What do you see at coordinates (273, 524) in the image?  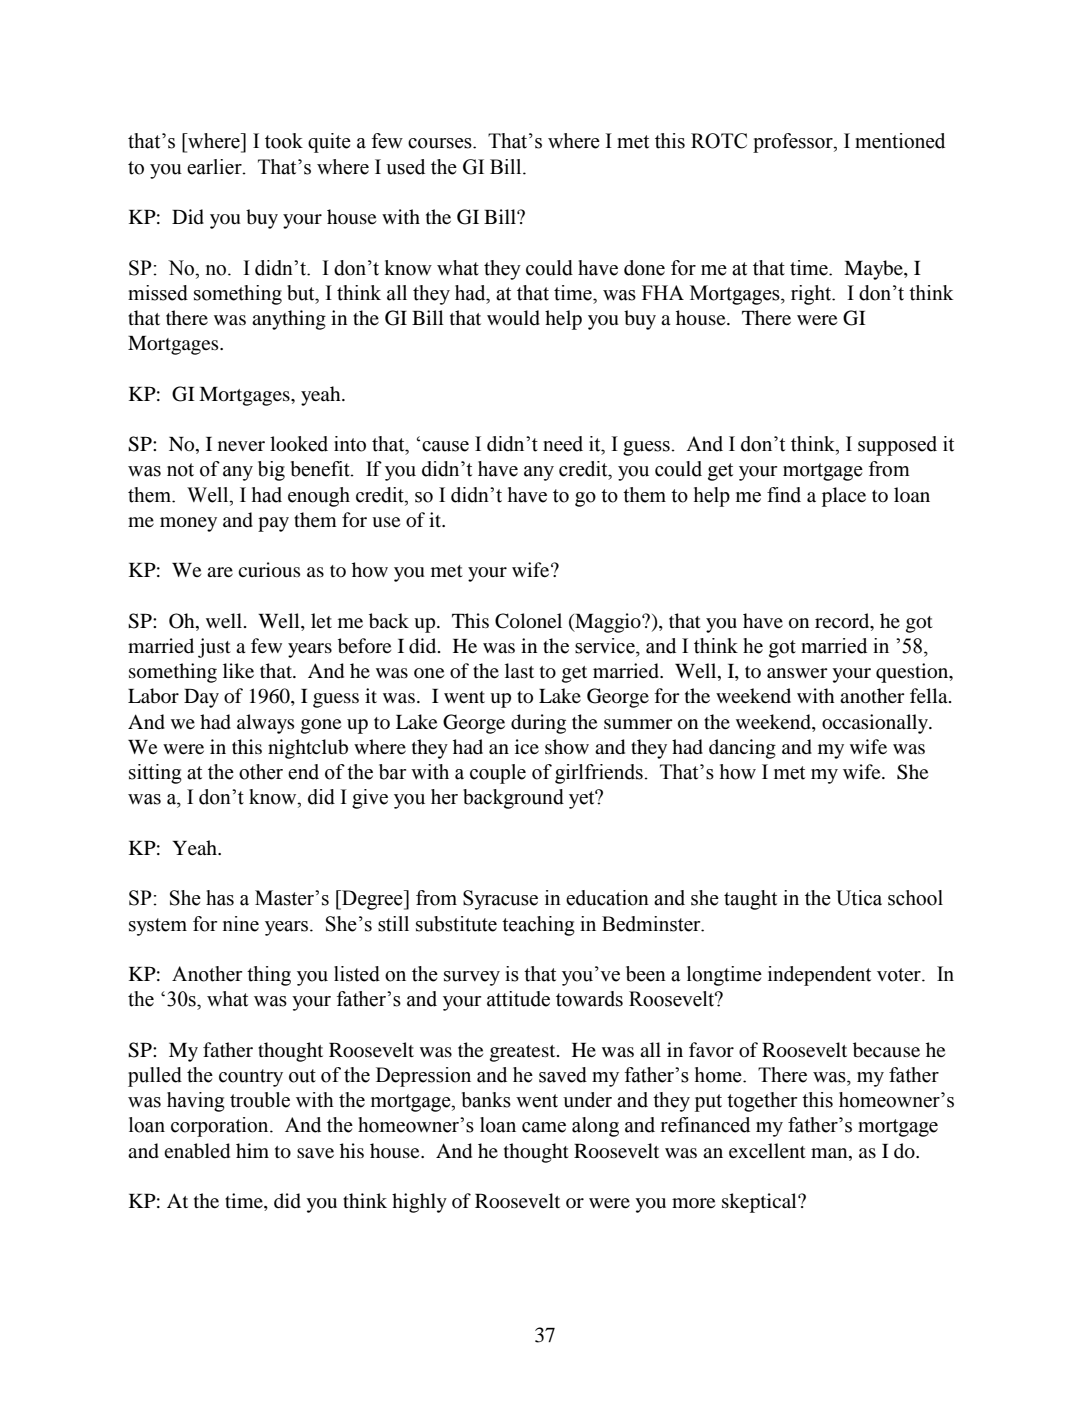 I see `pay` at bounding box center [273, 524].
